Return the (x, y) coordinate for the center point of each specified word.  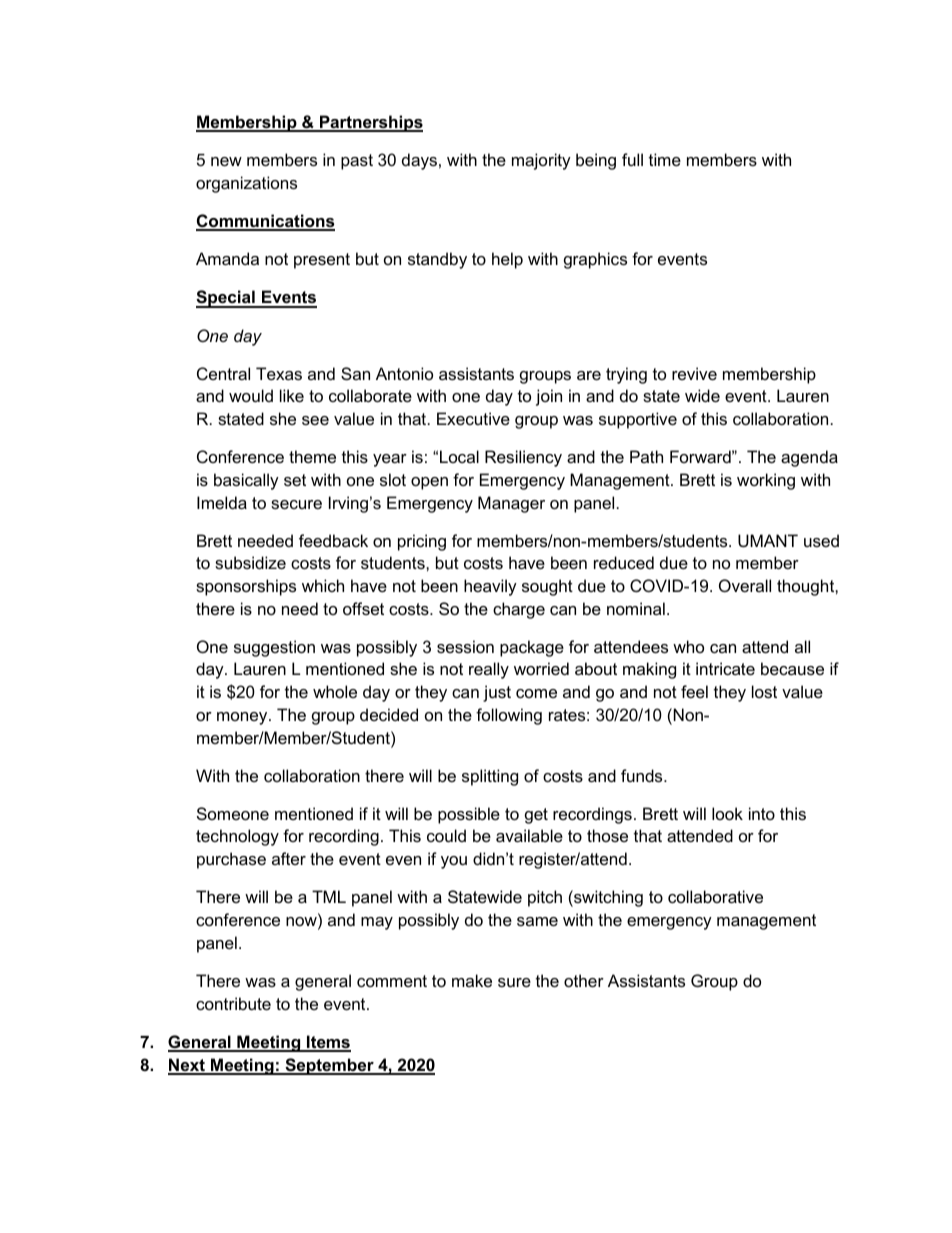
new (226, 161)
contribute (233, 1003)
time (665, 159)
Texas (279, 373)
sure (514, 982)
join (549, 397)
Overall (745, 585)
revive (694, 373)
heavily (490, 587)
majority (541, 161)
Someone (233, 813)
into (762, 813)
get (536, 816)
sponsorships (246, 587)
